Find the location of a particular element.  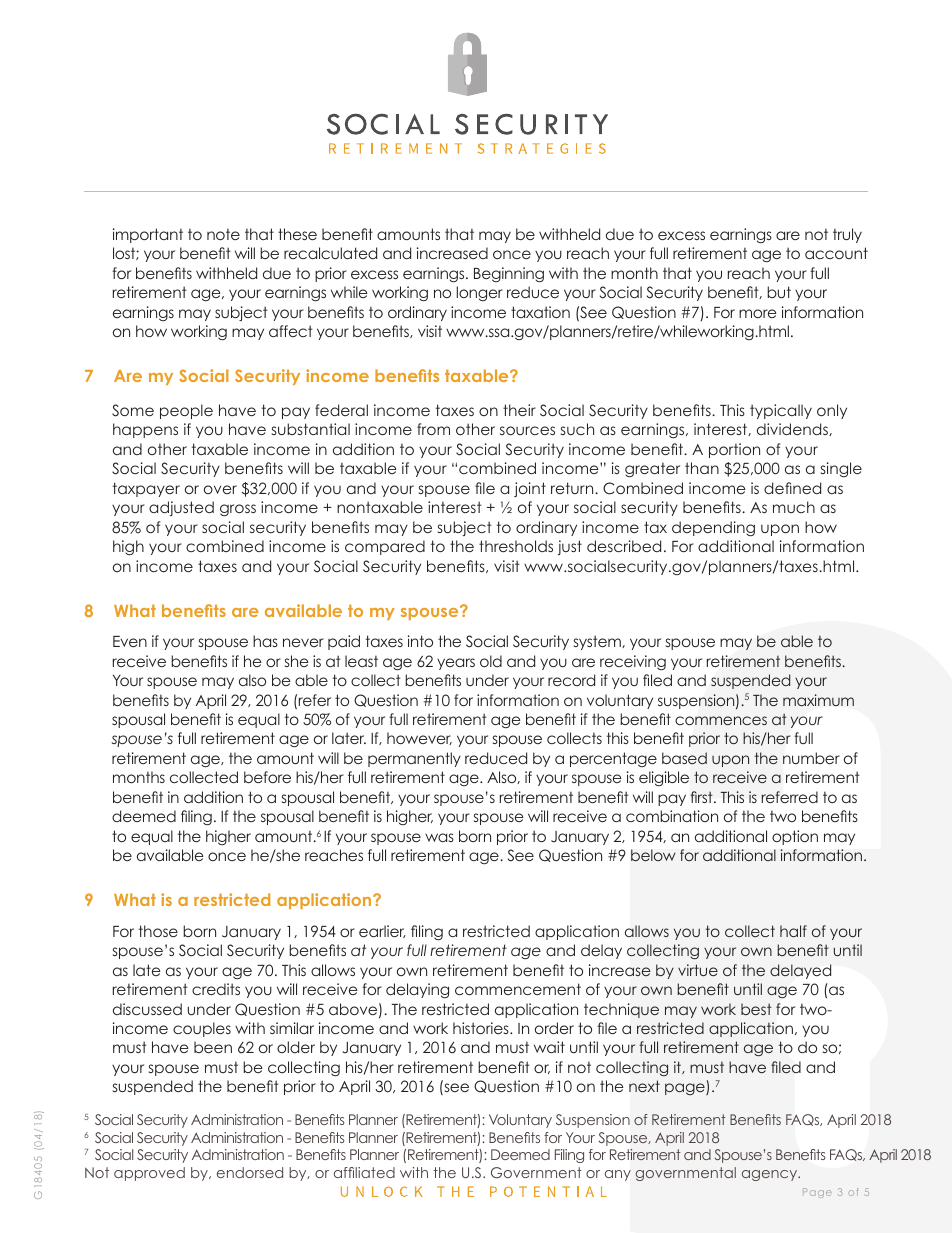

option is located at coordinates (795, 837).
